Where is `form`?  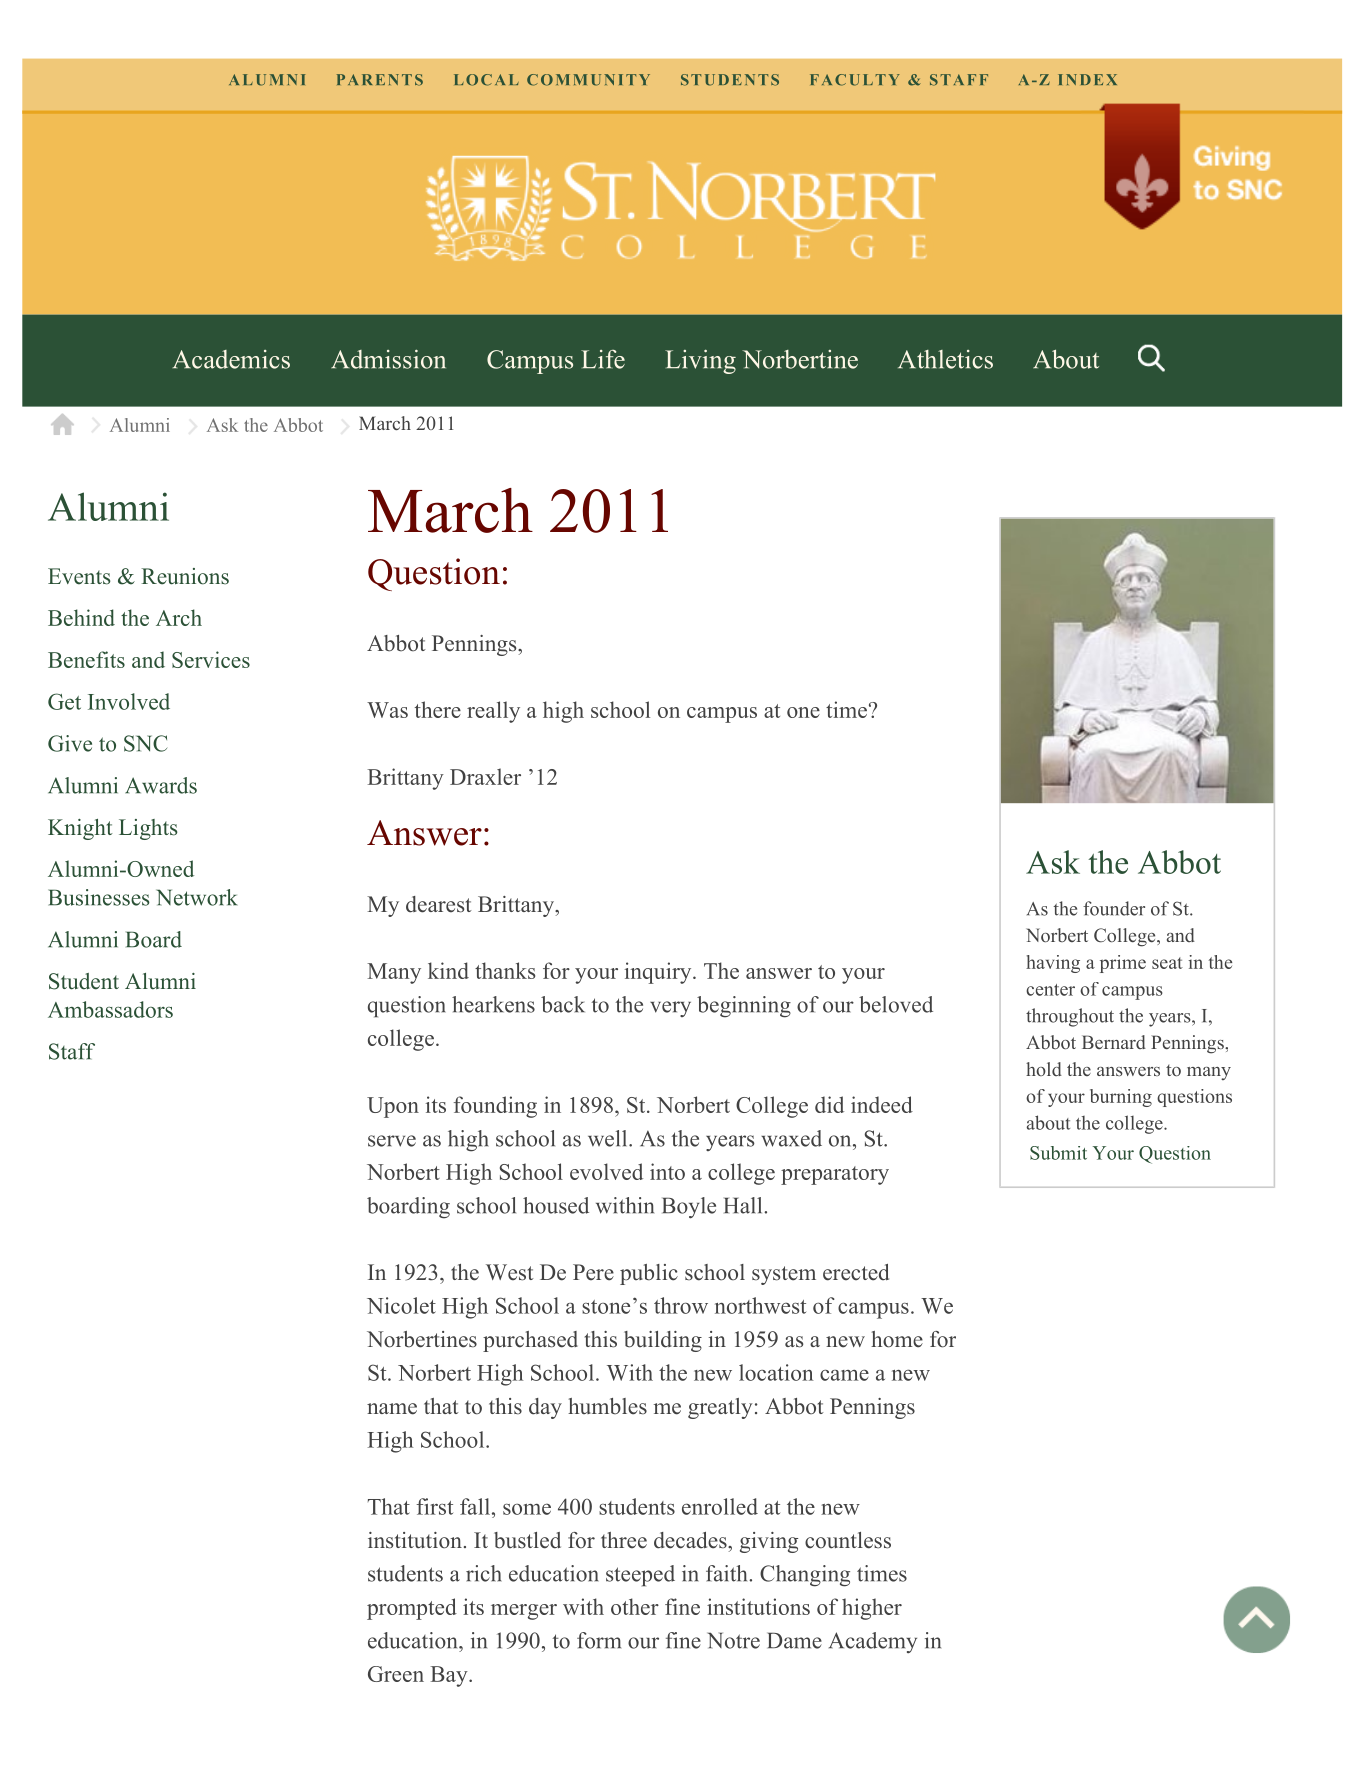 form is located at coordinates (599, 1640).
